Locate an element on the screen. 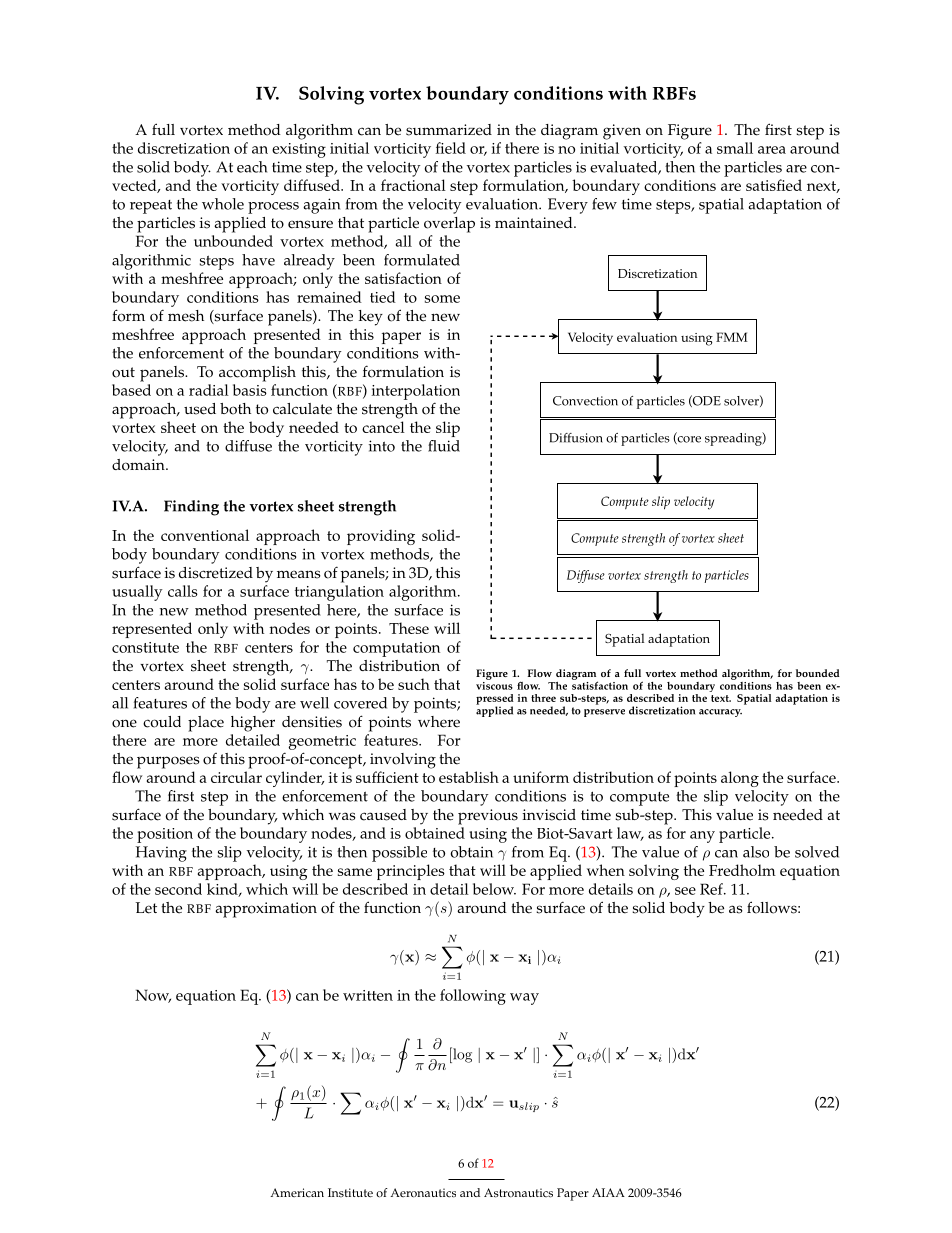  Finding is located at coordinates (191, 508).
